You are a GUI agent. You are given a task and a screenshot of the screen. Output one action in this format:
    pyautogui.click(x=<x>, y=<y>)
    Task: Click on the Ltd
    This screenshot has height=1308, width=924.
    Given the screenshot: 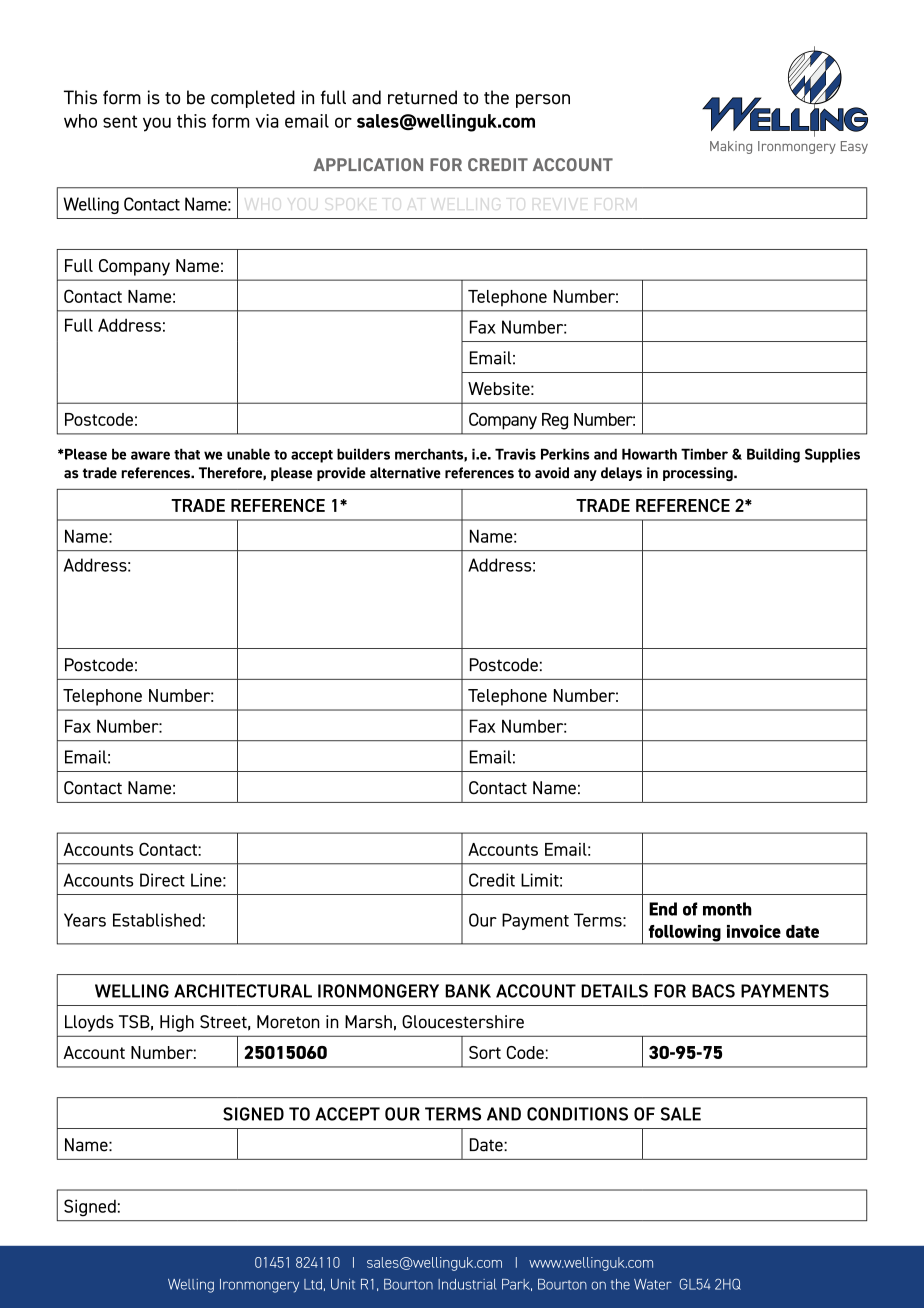 What is the action you would take?
    pyautogui.click(x=313, y=1284)
